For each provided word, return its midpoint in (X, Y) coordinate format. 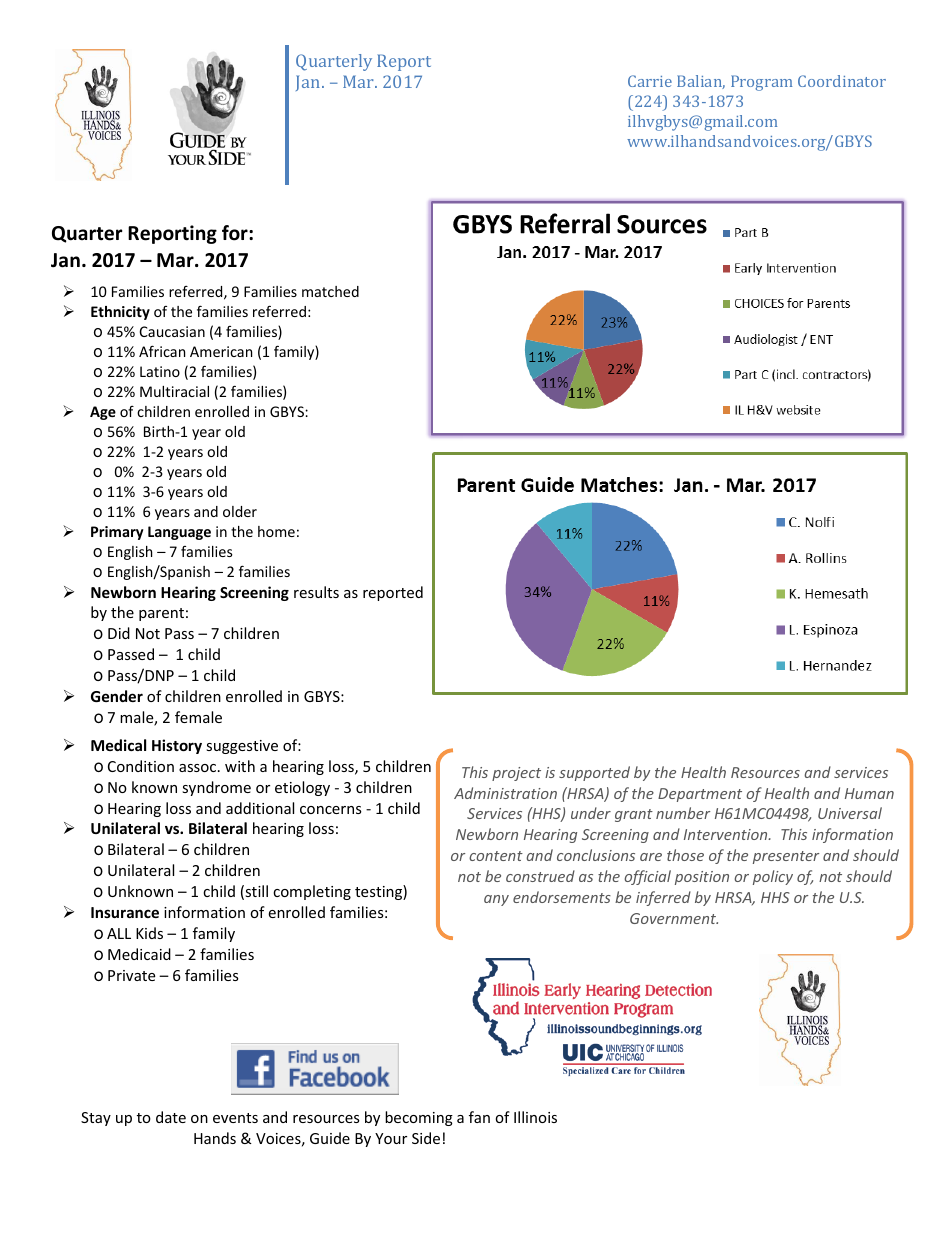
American (221, 351)
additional (260, 808)
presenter (786, 857)
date (171, 1117)
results (316, 592)
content (496, 856)
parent (161, 614)
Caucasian (172, 331)
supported (594, 773)
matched (330, 291)
